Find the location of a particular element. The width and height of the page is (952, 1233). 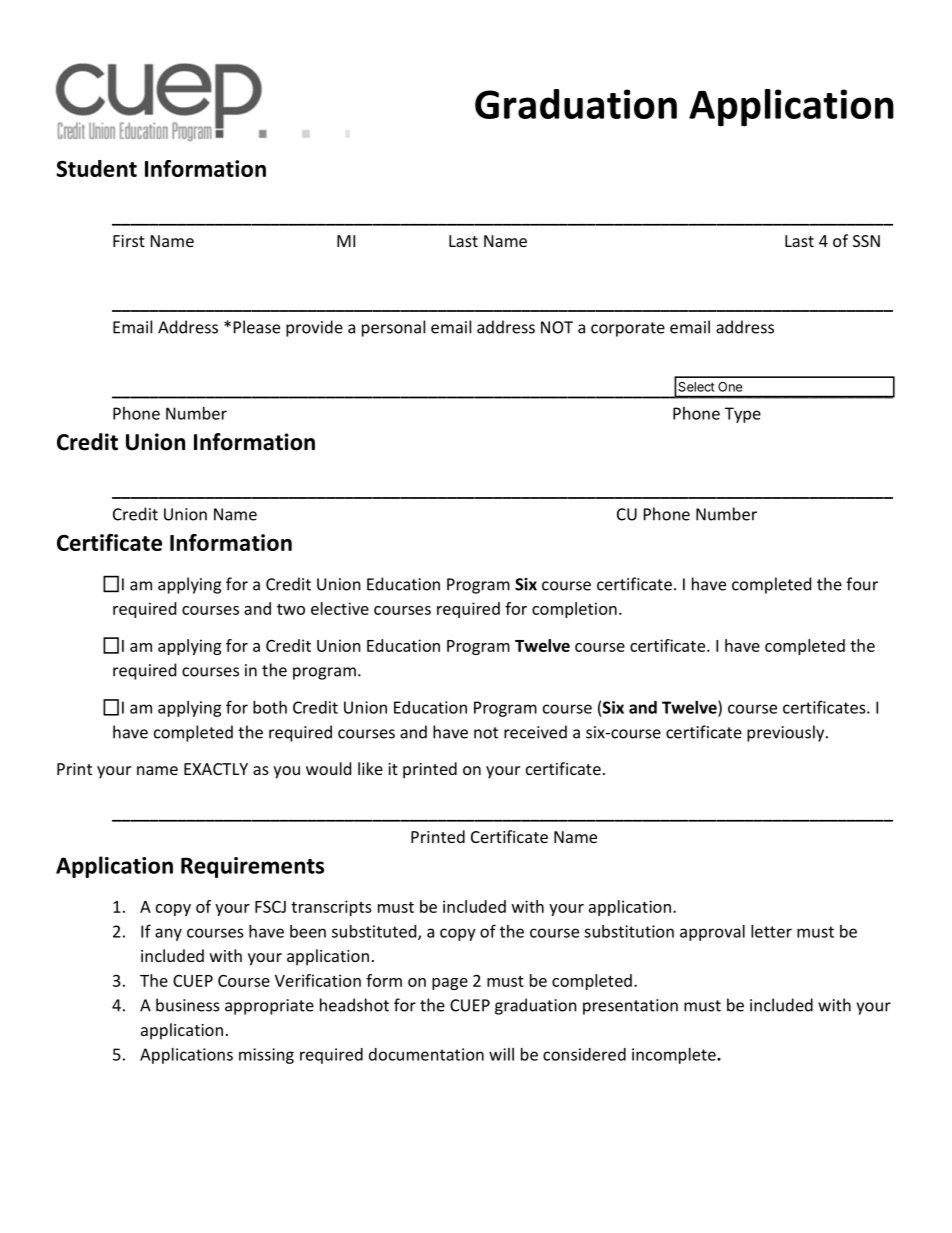

received is located at coordinates (535, 732).
